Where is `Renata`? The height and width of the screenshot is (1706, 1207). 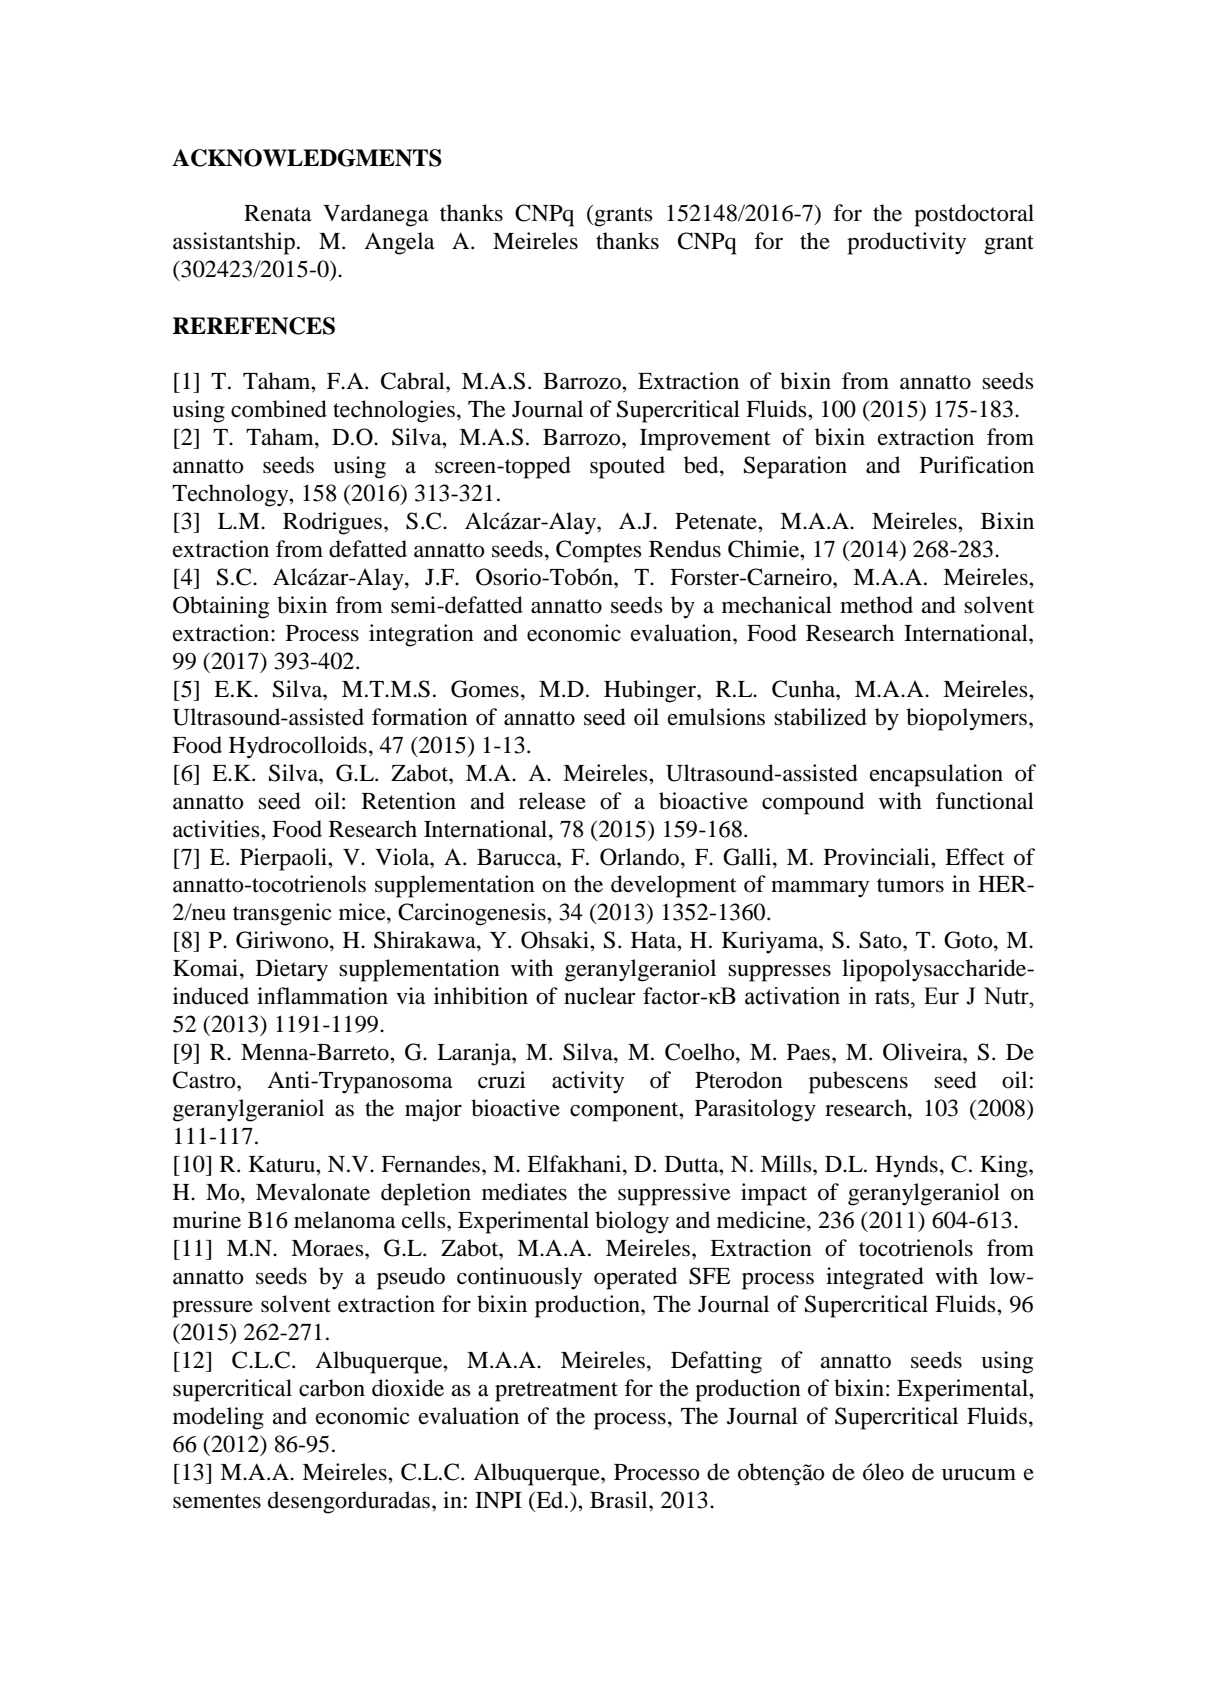 Renata is located at coordinates (278, 213).
